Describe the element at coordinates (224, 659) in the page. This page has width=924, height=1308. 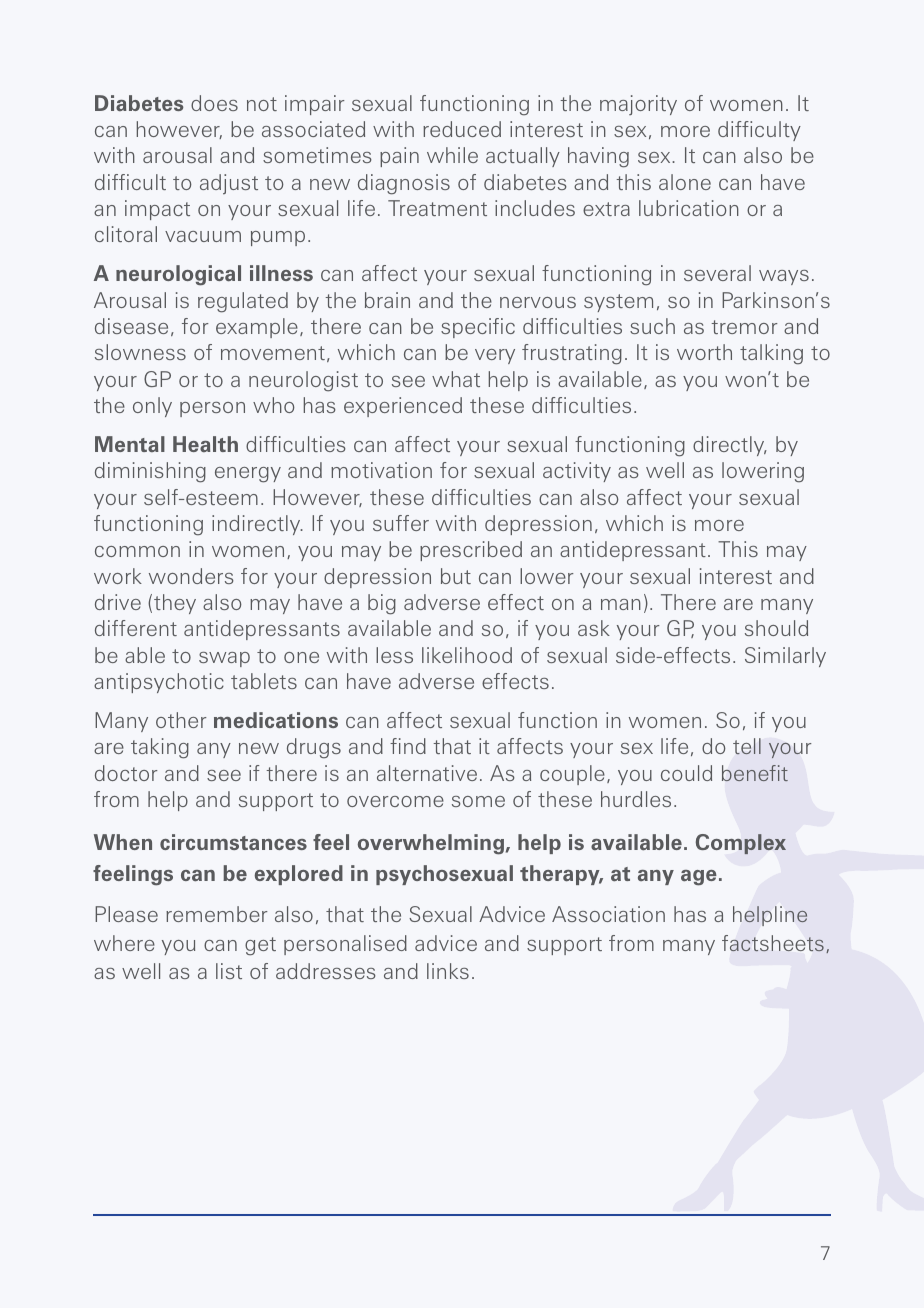
I see `swap` at that location.
